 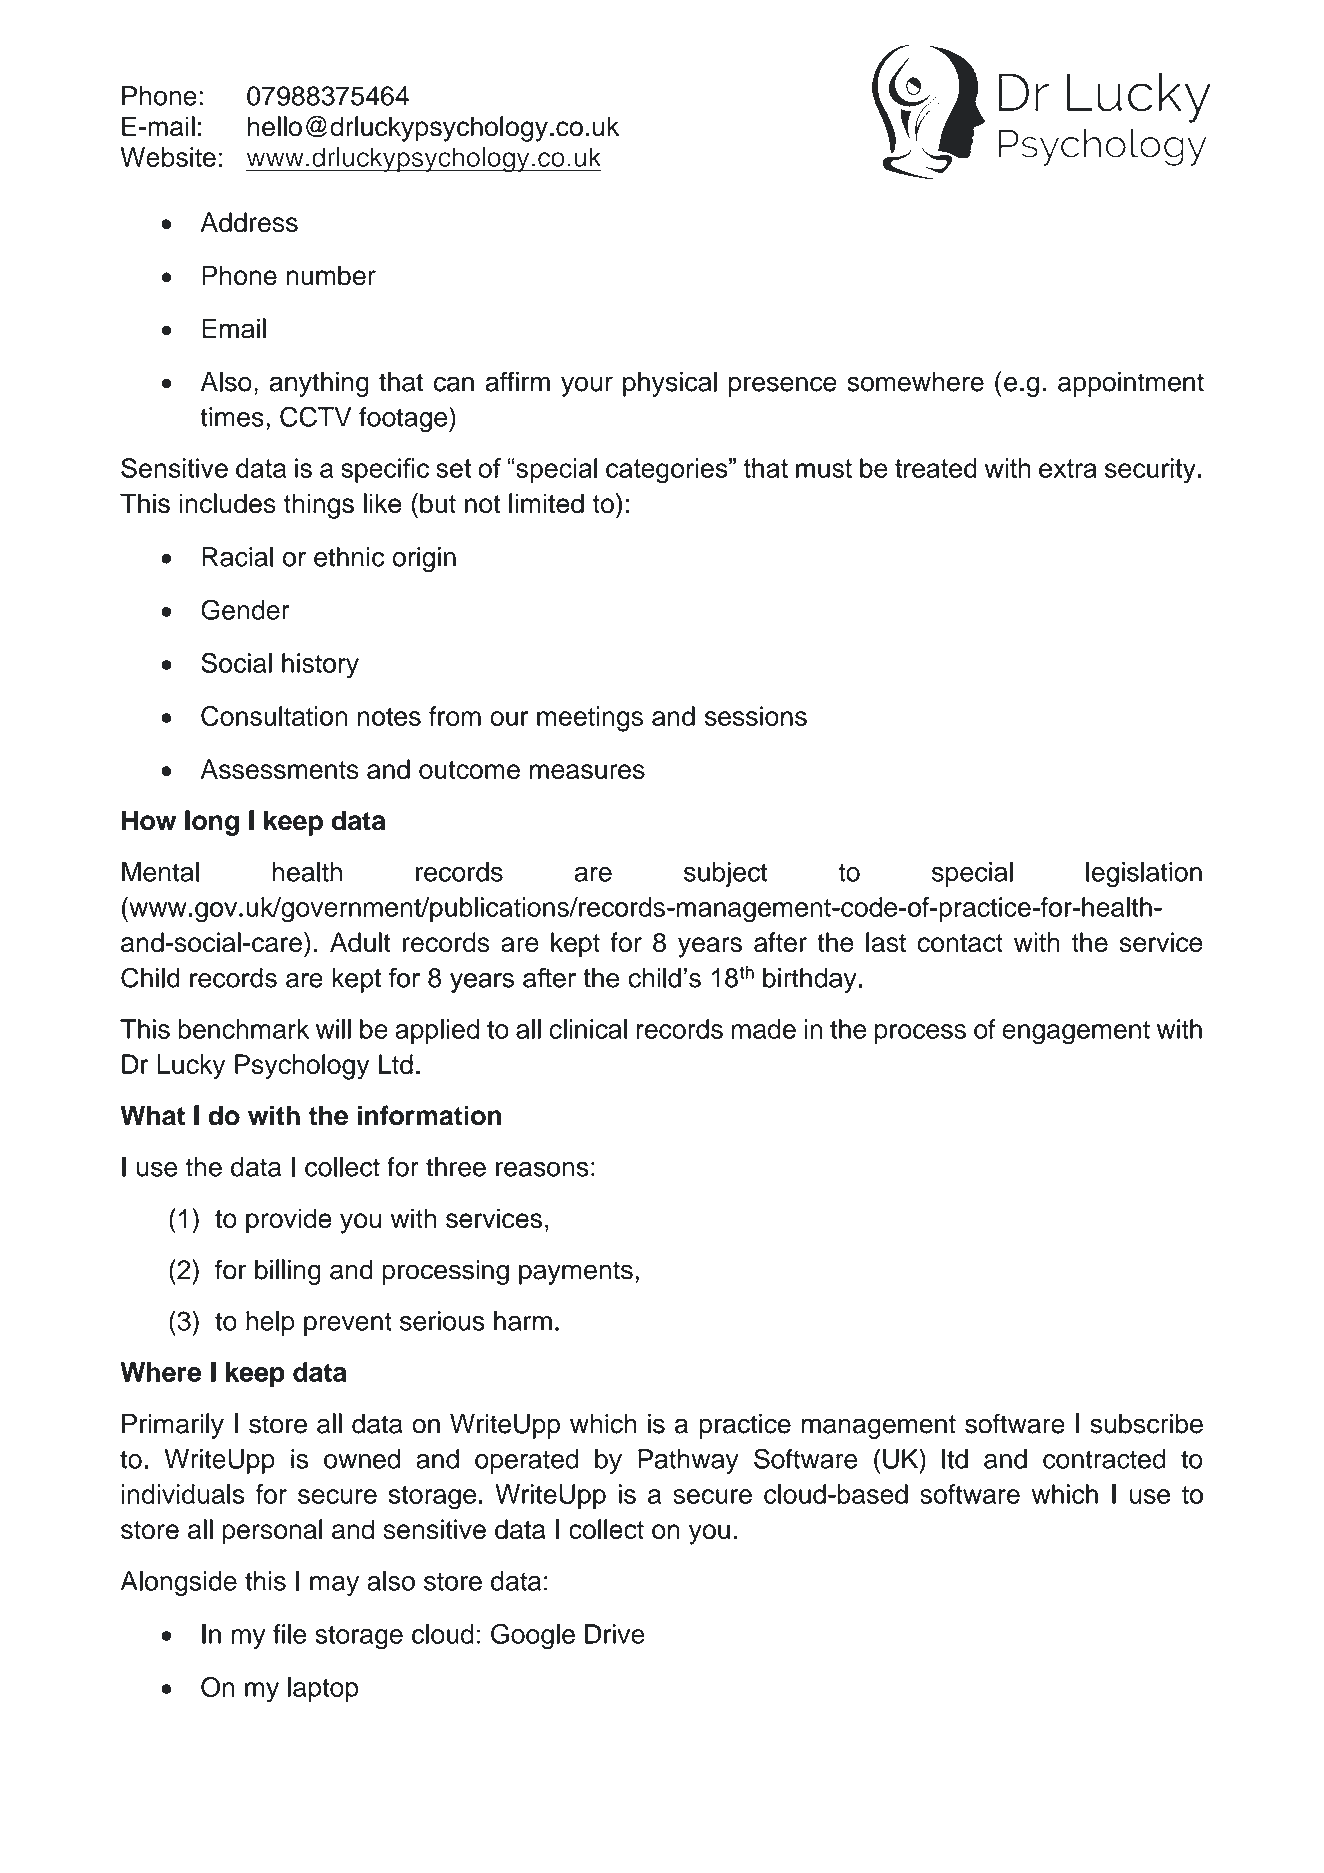 I want to click on Address, so click(x=249, y=222).
